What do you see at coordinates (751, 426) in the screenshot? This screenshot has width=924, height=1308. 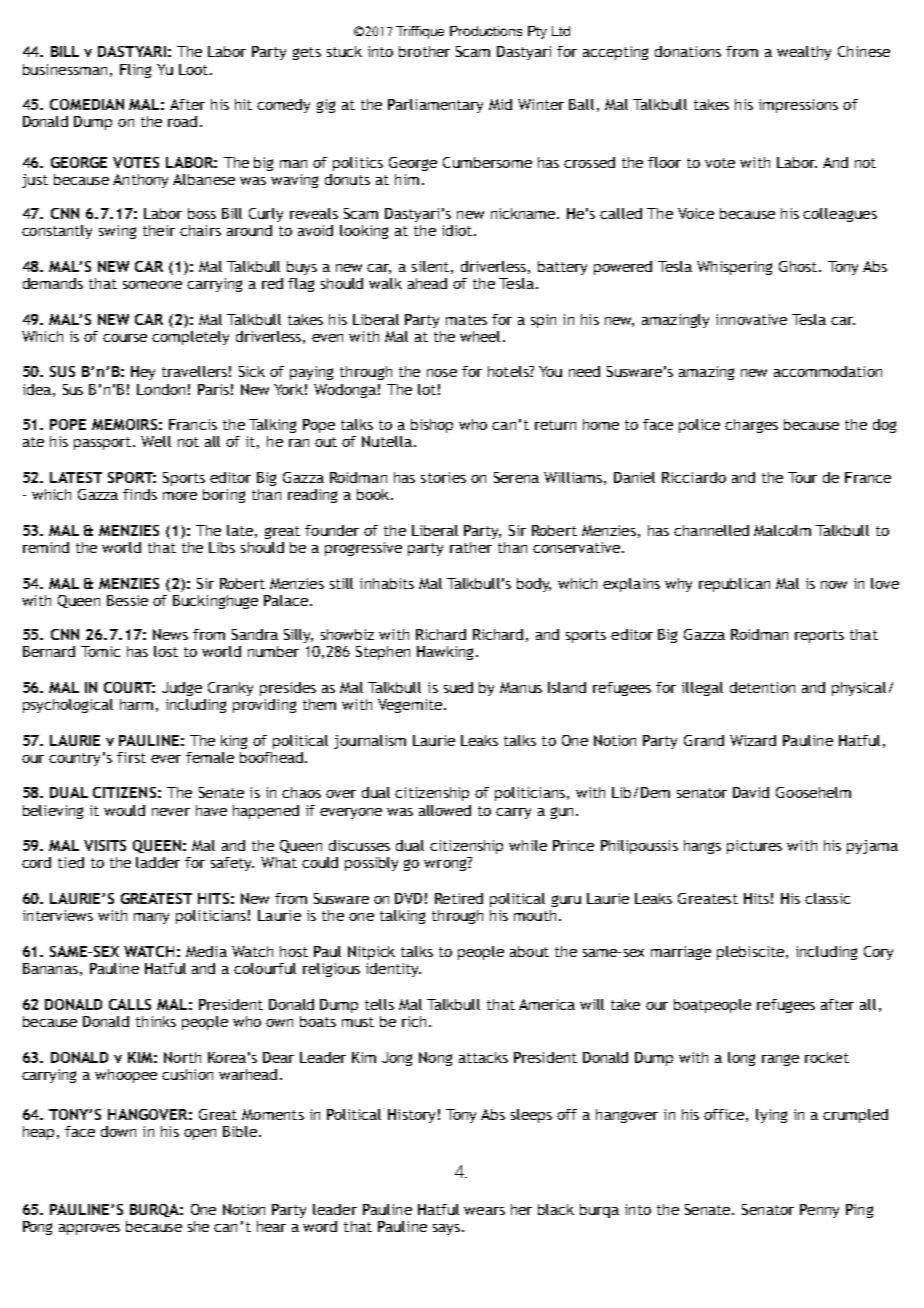 I see `charges` at bounding box center [751, 426].
